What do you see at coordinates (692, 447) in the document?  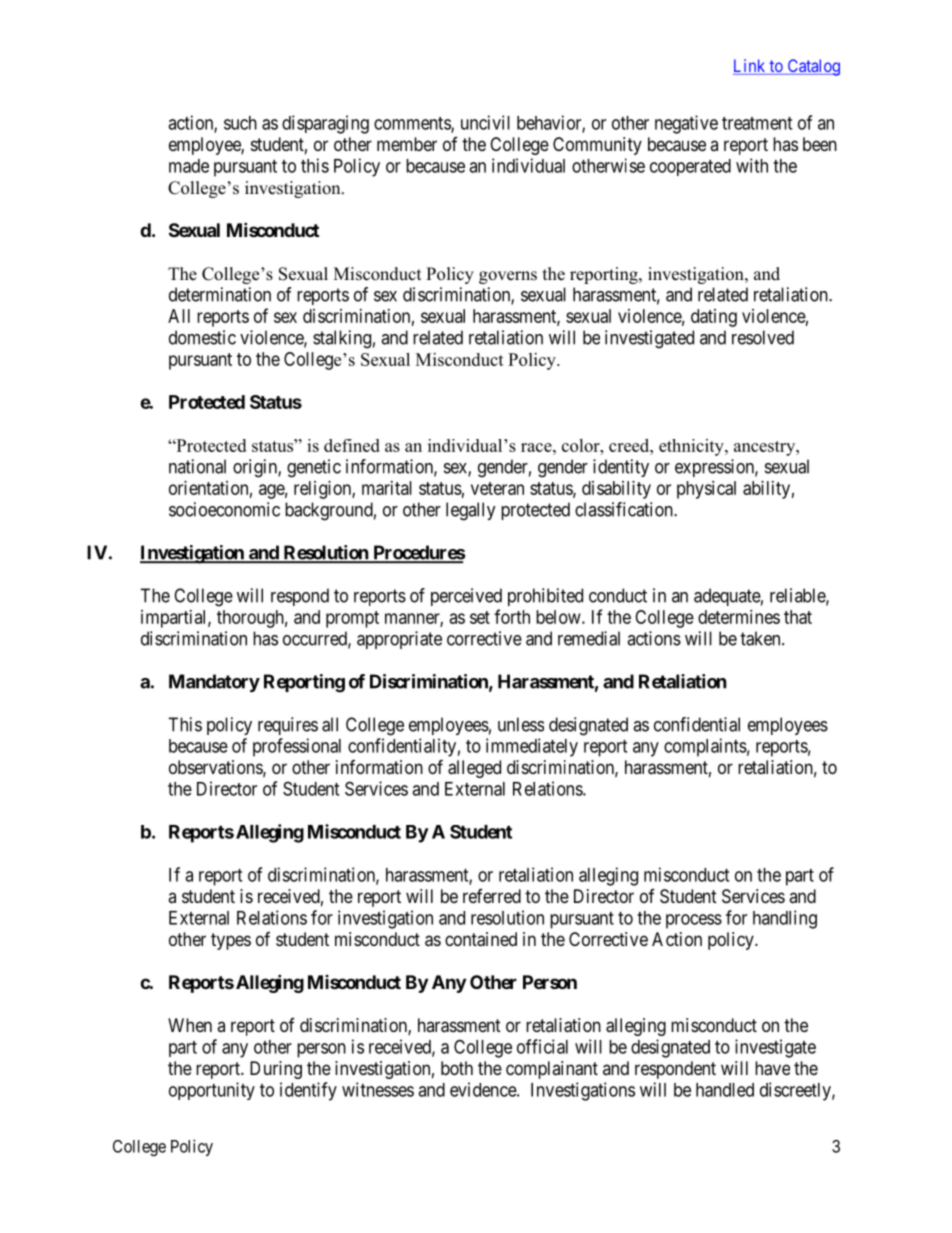 I see `ethnicity` at bounding box center [692, 447].
